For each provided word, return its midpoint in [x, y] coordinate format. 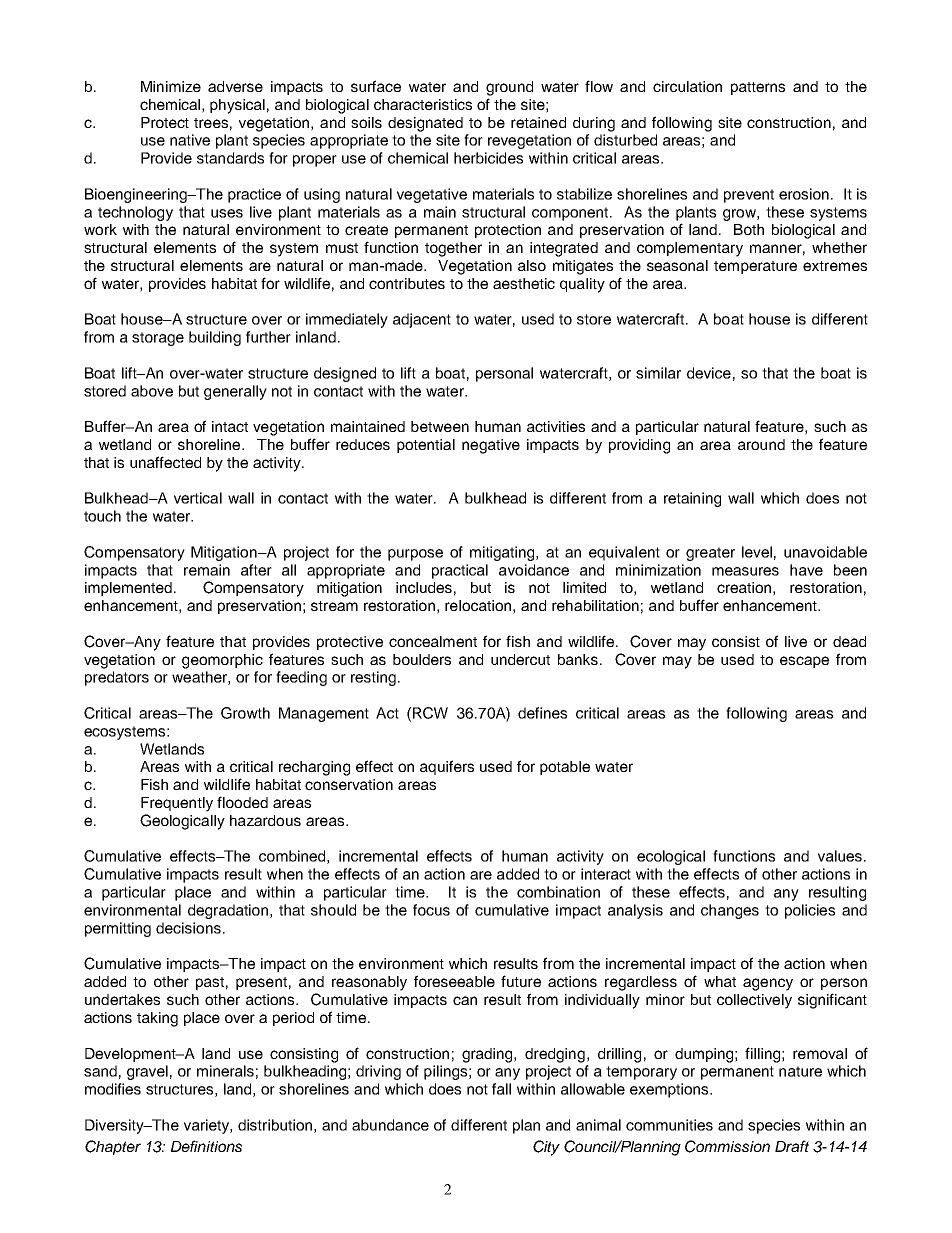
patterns [758, 88]
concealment [433, 641]
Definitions [206, 1146]
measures [745, 571]
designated [425, 124]
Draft [792, 1146]
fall [501, 1089]
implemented [130, 589]
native [190, 140]
